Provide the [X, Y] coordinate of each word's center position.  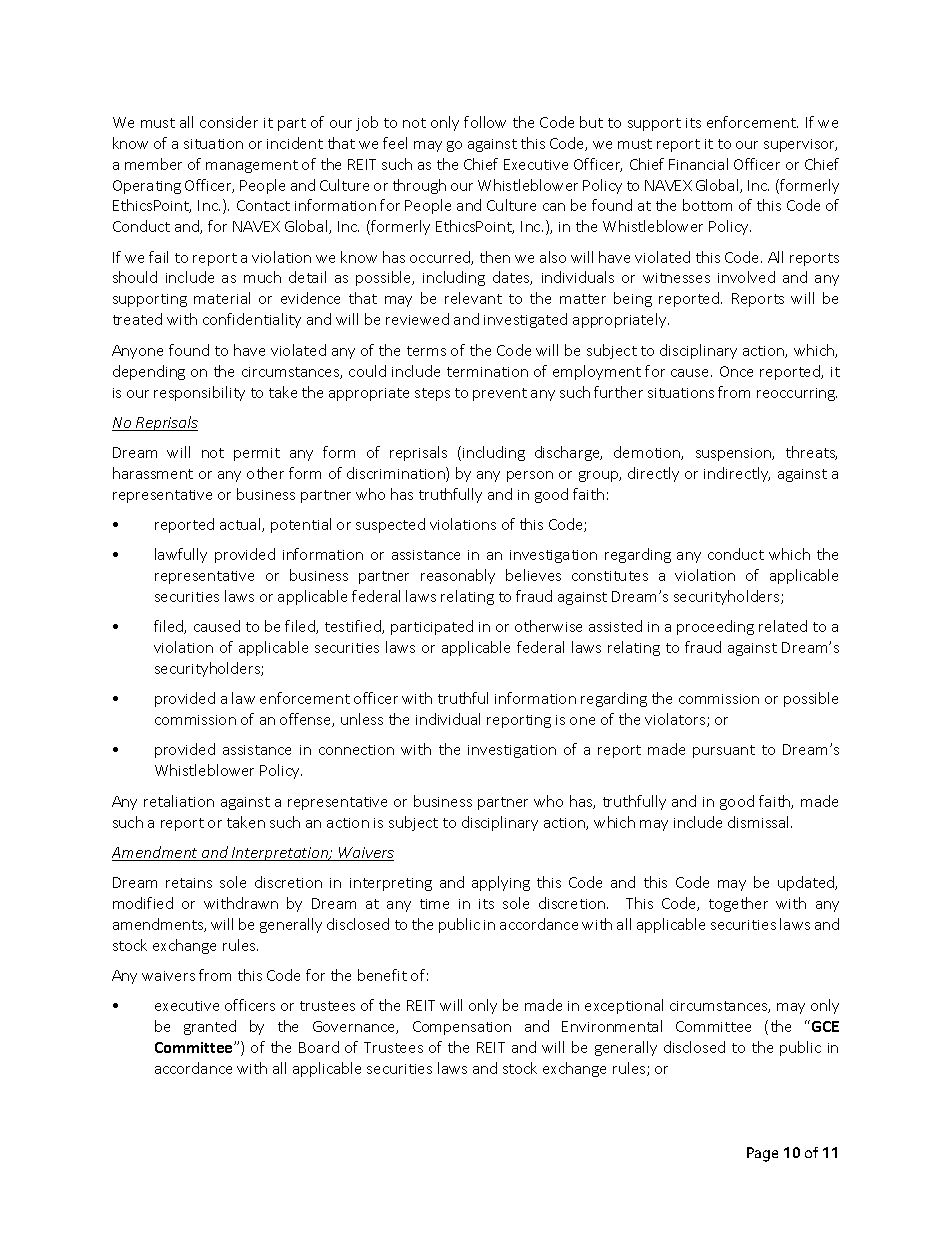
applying [501, 883]
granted [210, 1027]
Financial [698, 164]
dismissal [760, 822]
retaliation [179, 801]
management [252, 166]
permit [257, 454]
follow [485, 122]
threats [811, 453]
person [530, 476]
